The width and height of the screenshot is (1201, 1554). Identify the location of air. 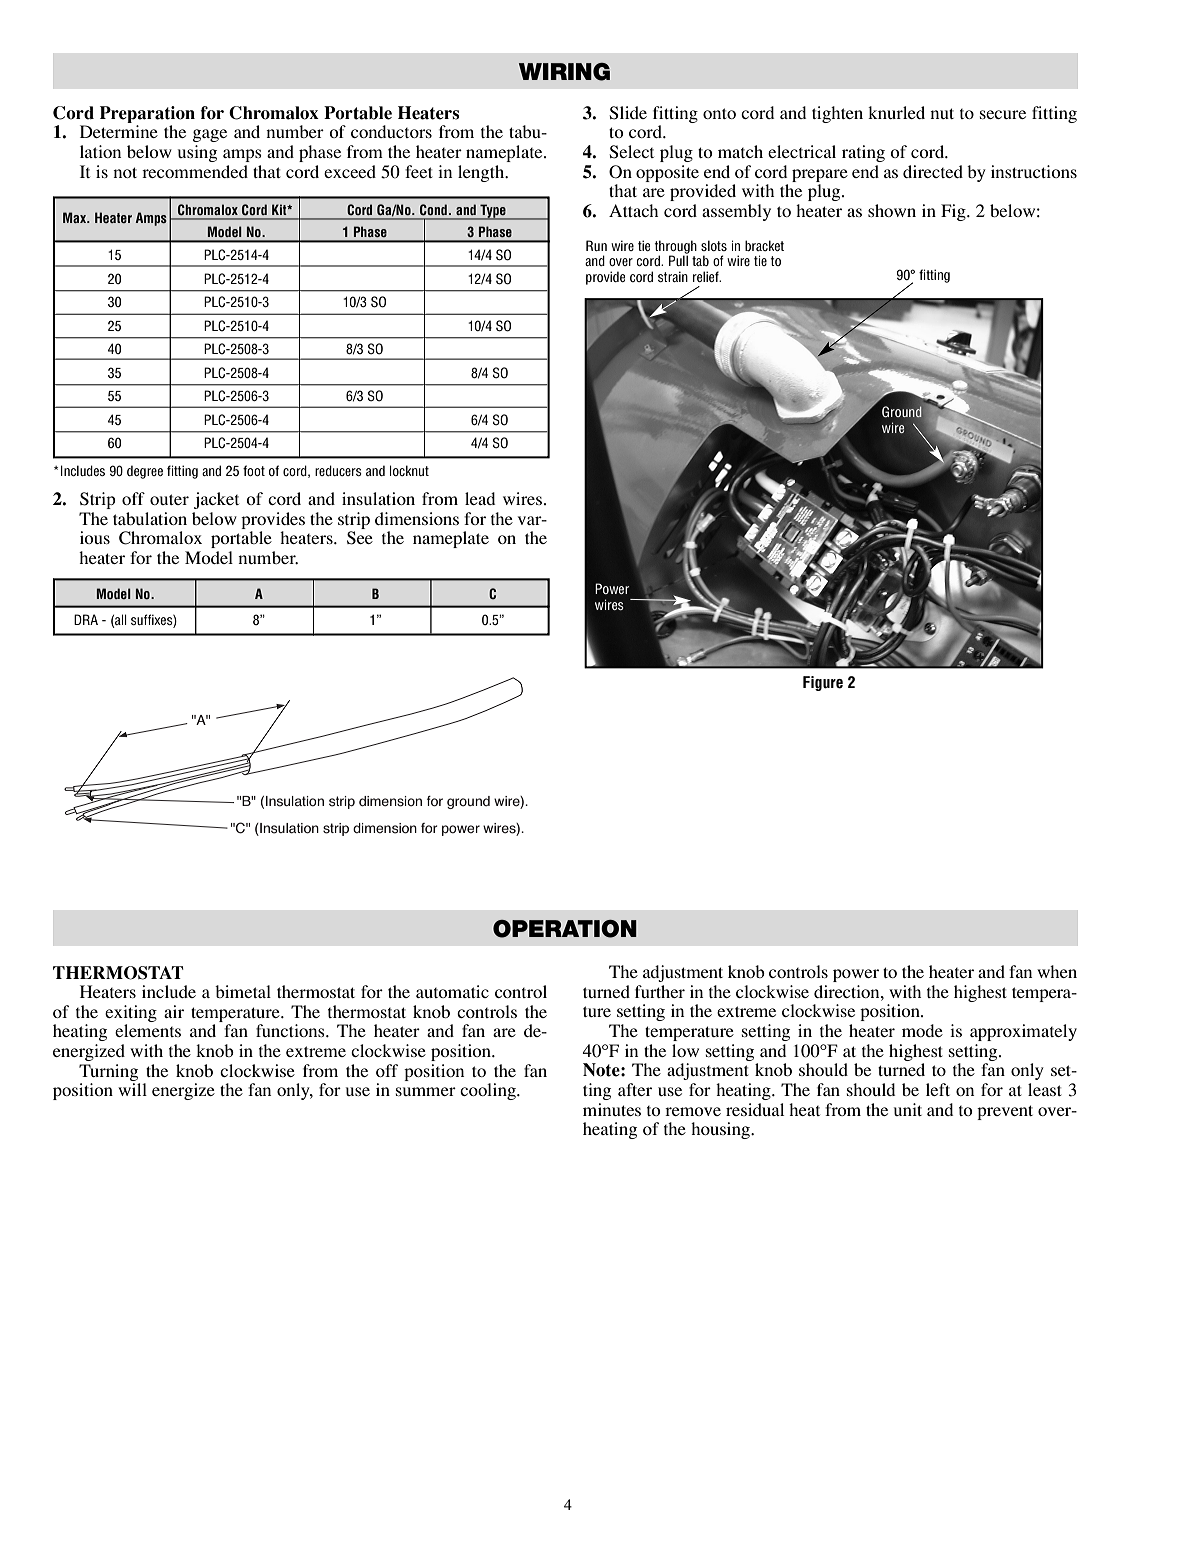
(174, 1011).
